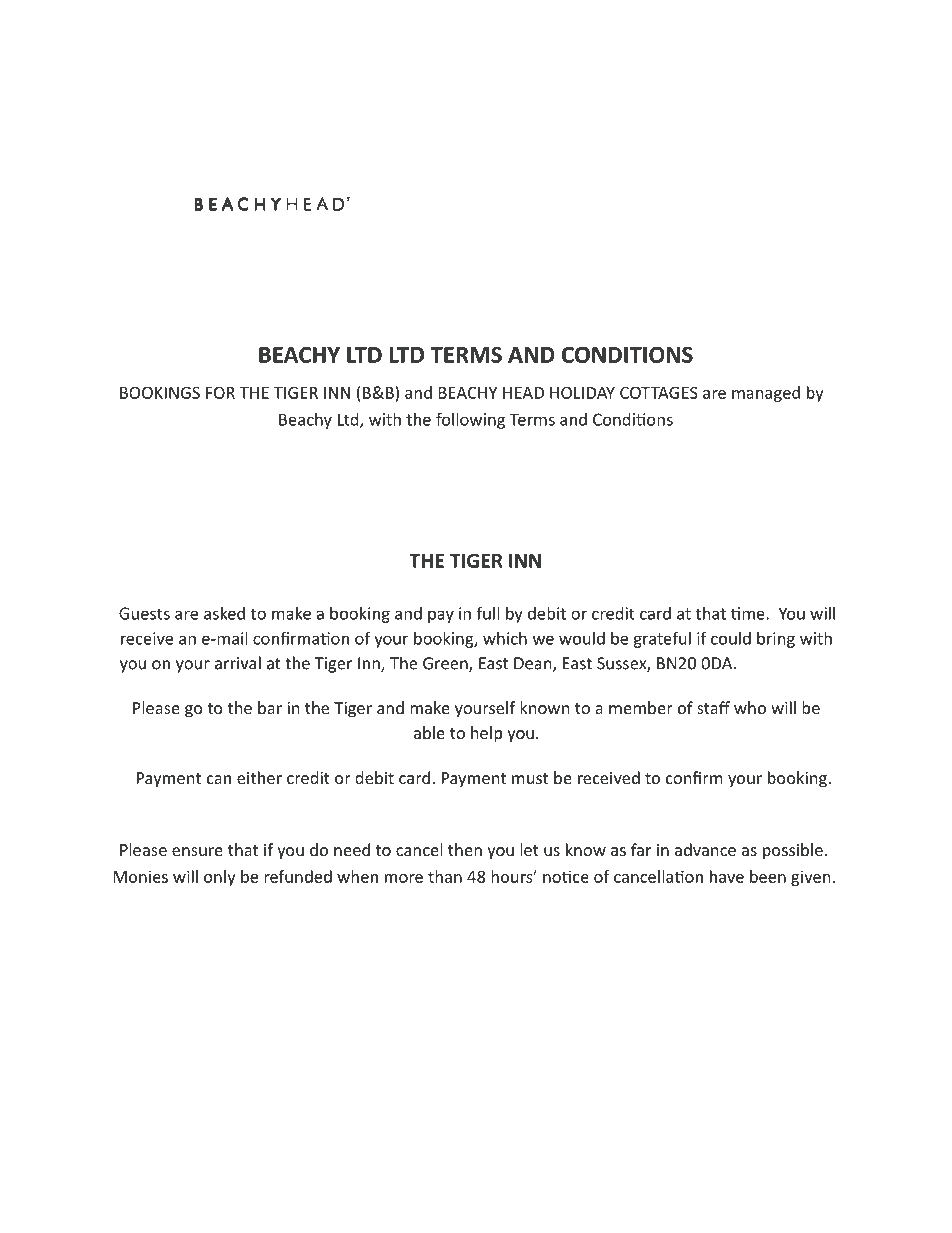  What do you see at coordinates (220, 878) in the screenshot?
I see `only` at bounding box center [220, 878].
